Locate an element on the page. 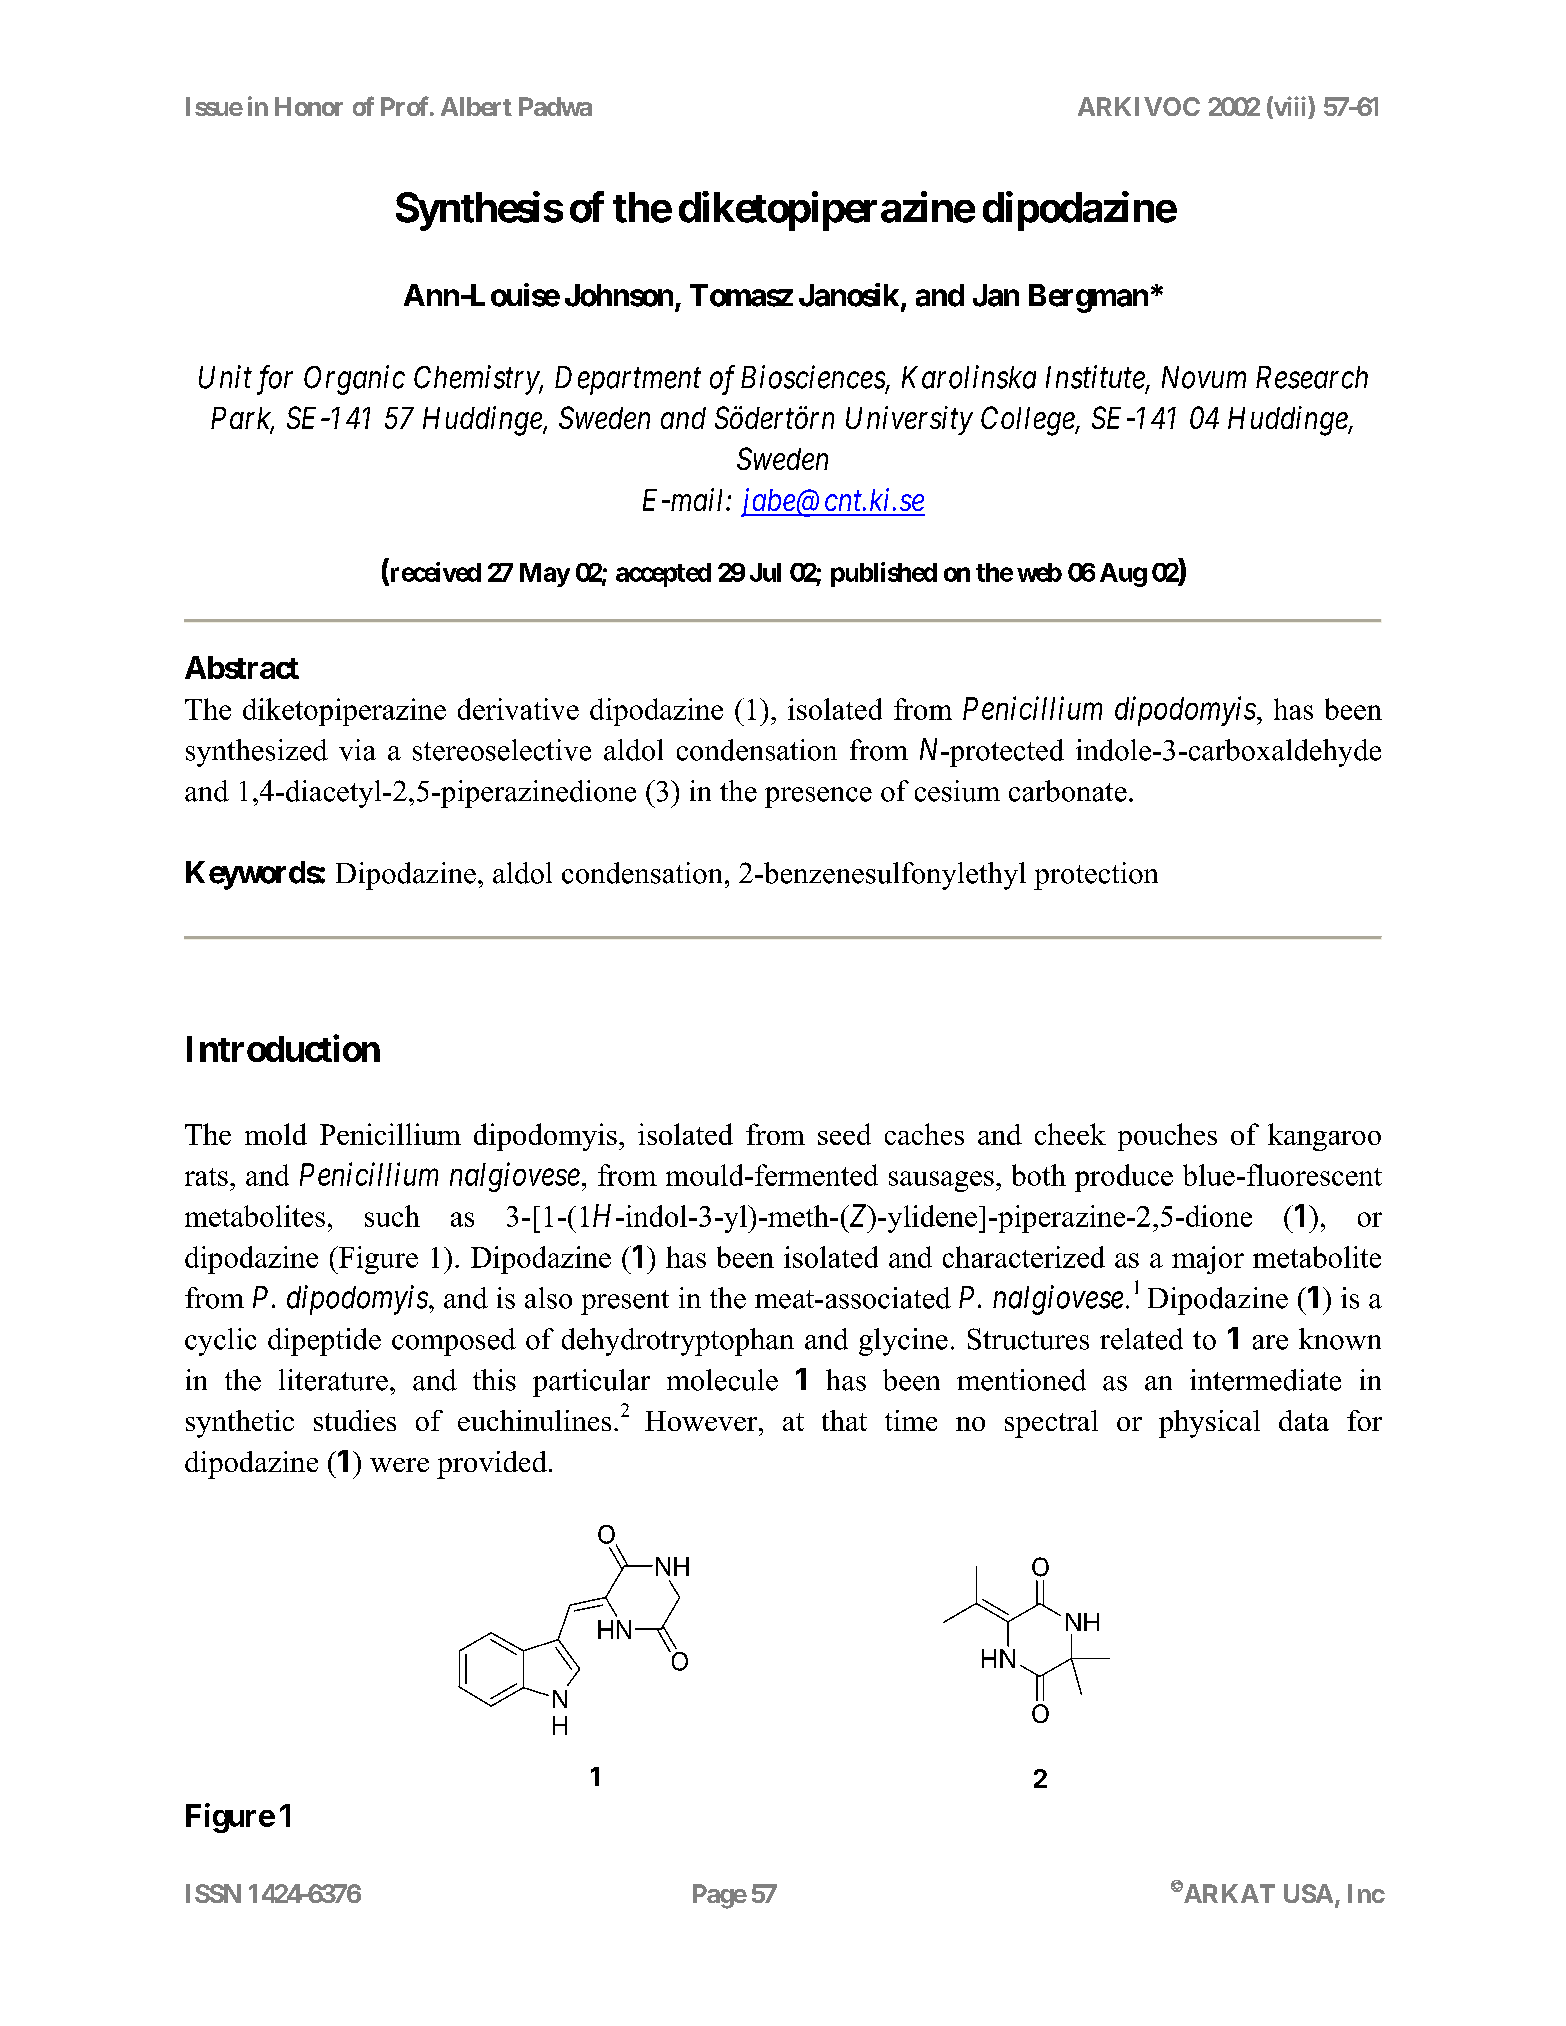 The image size is (1566, 2026). Bergman is located at coordinates (1088, 298).
